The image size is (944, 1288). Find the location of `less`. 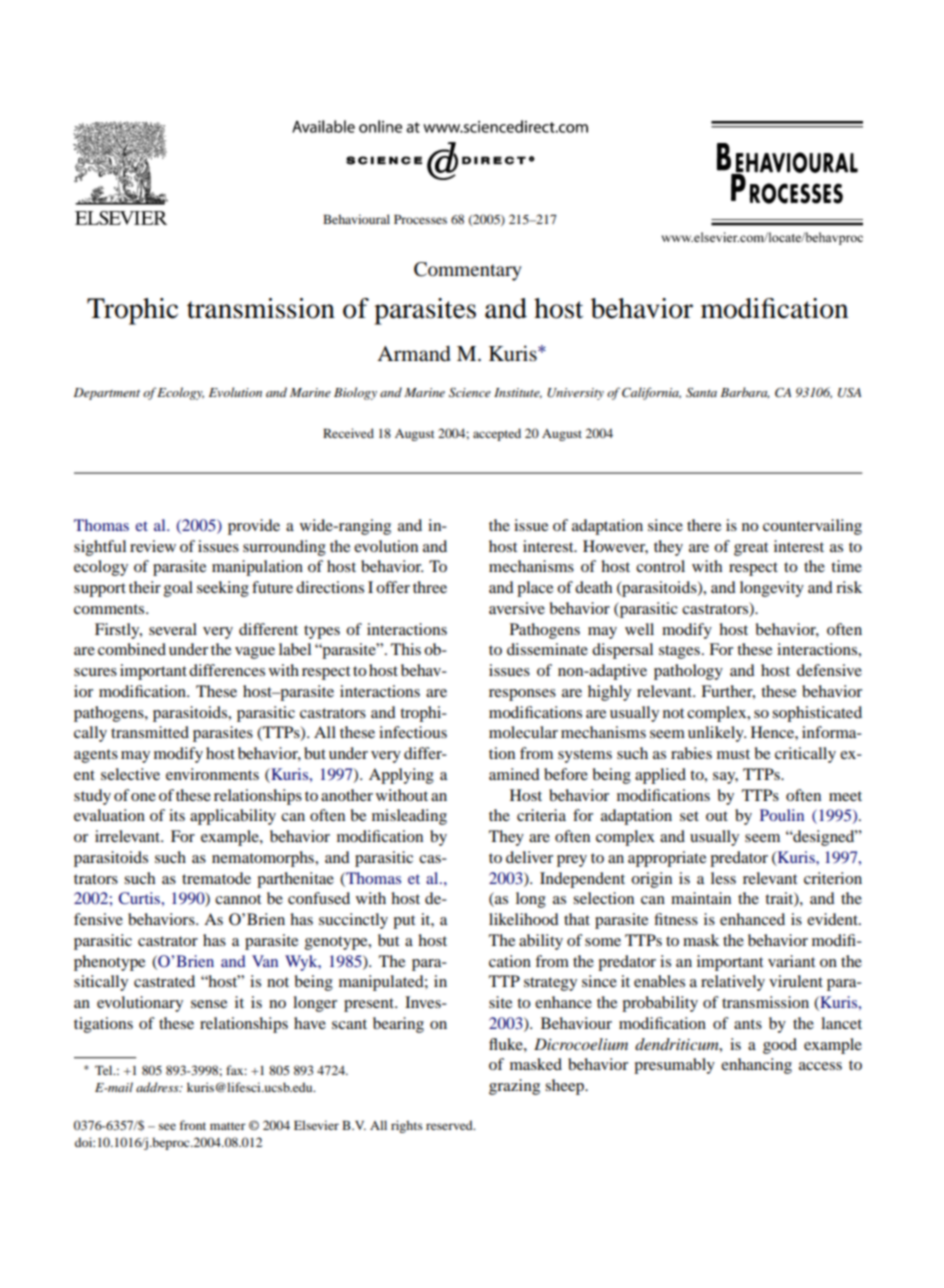

less is located at coordinates (723, 878).
